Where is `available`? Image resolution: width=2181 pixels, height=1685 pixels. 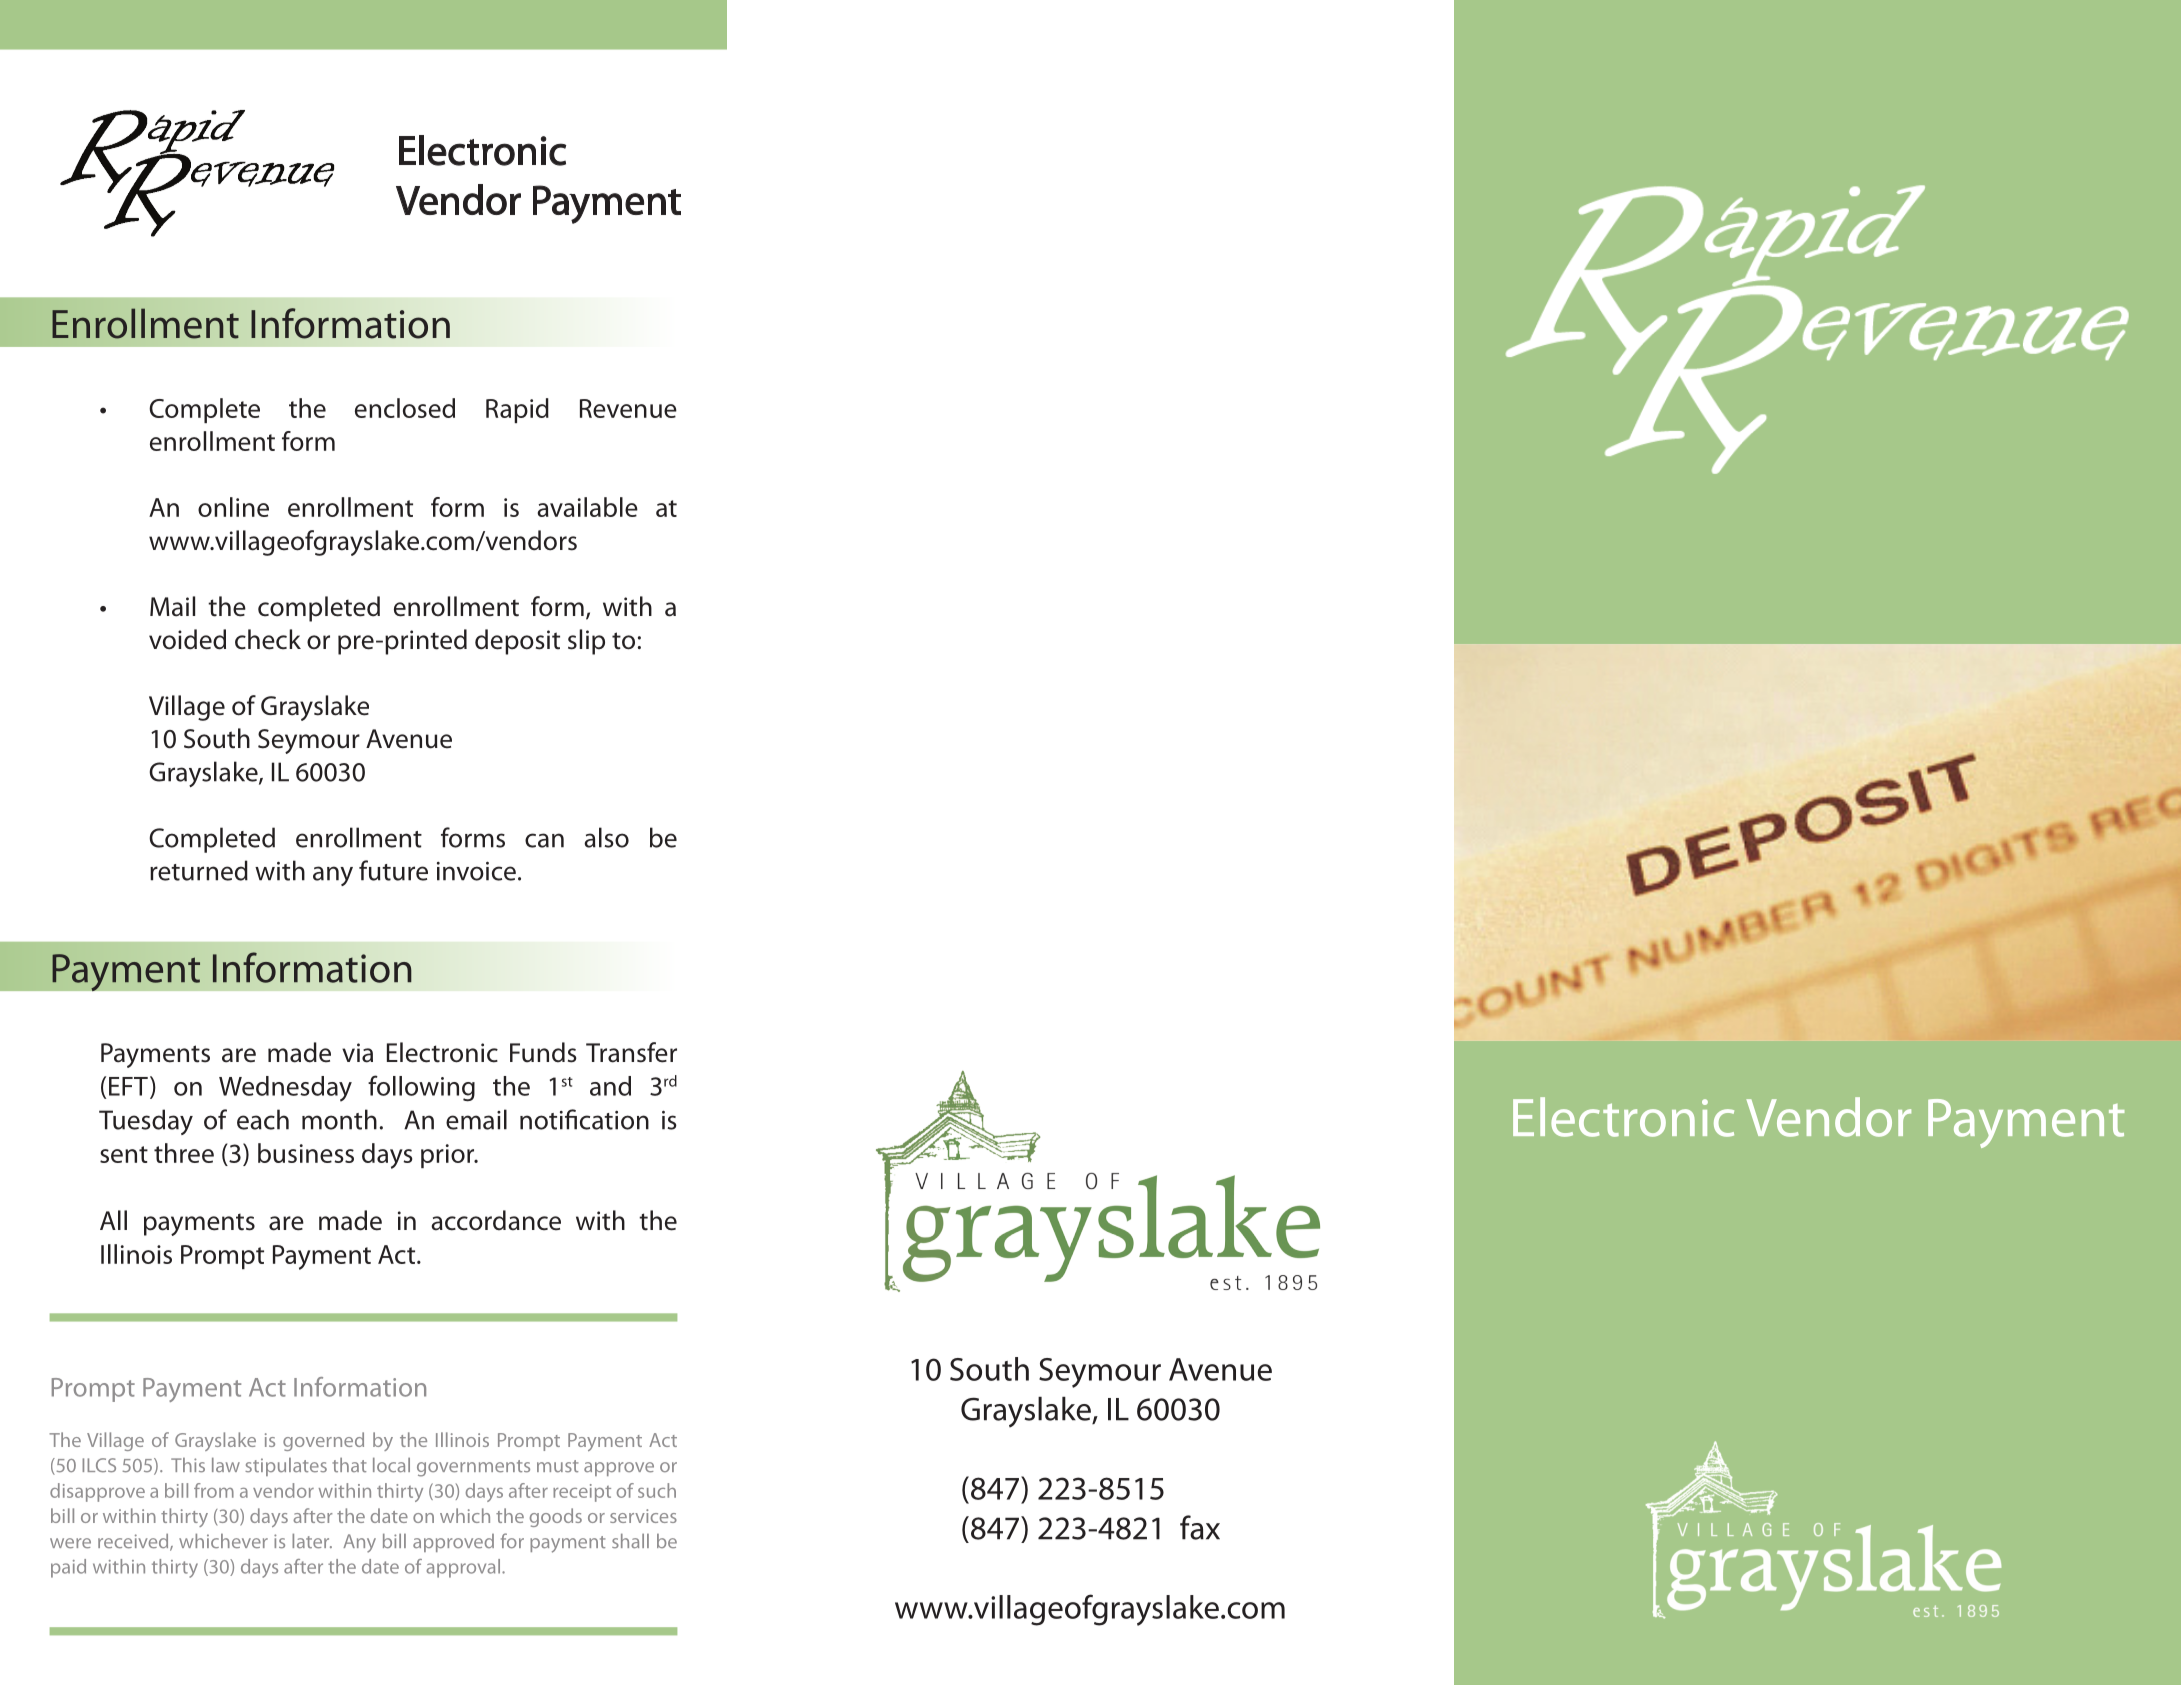 available is located at coordinates (587, 507).
